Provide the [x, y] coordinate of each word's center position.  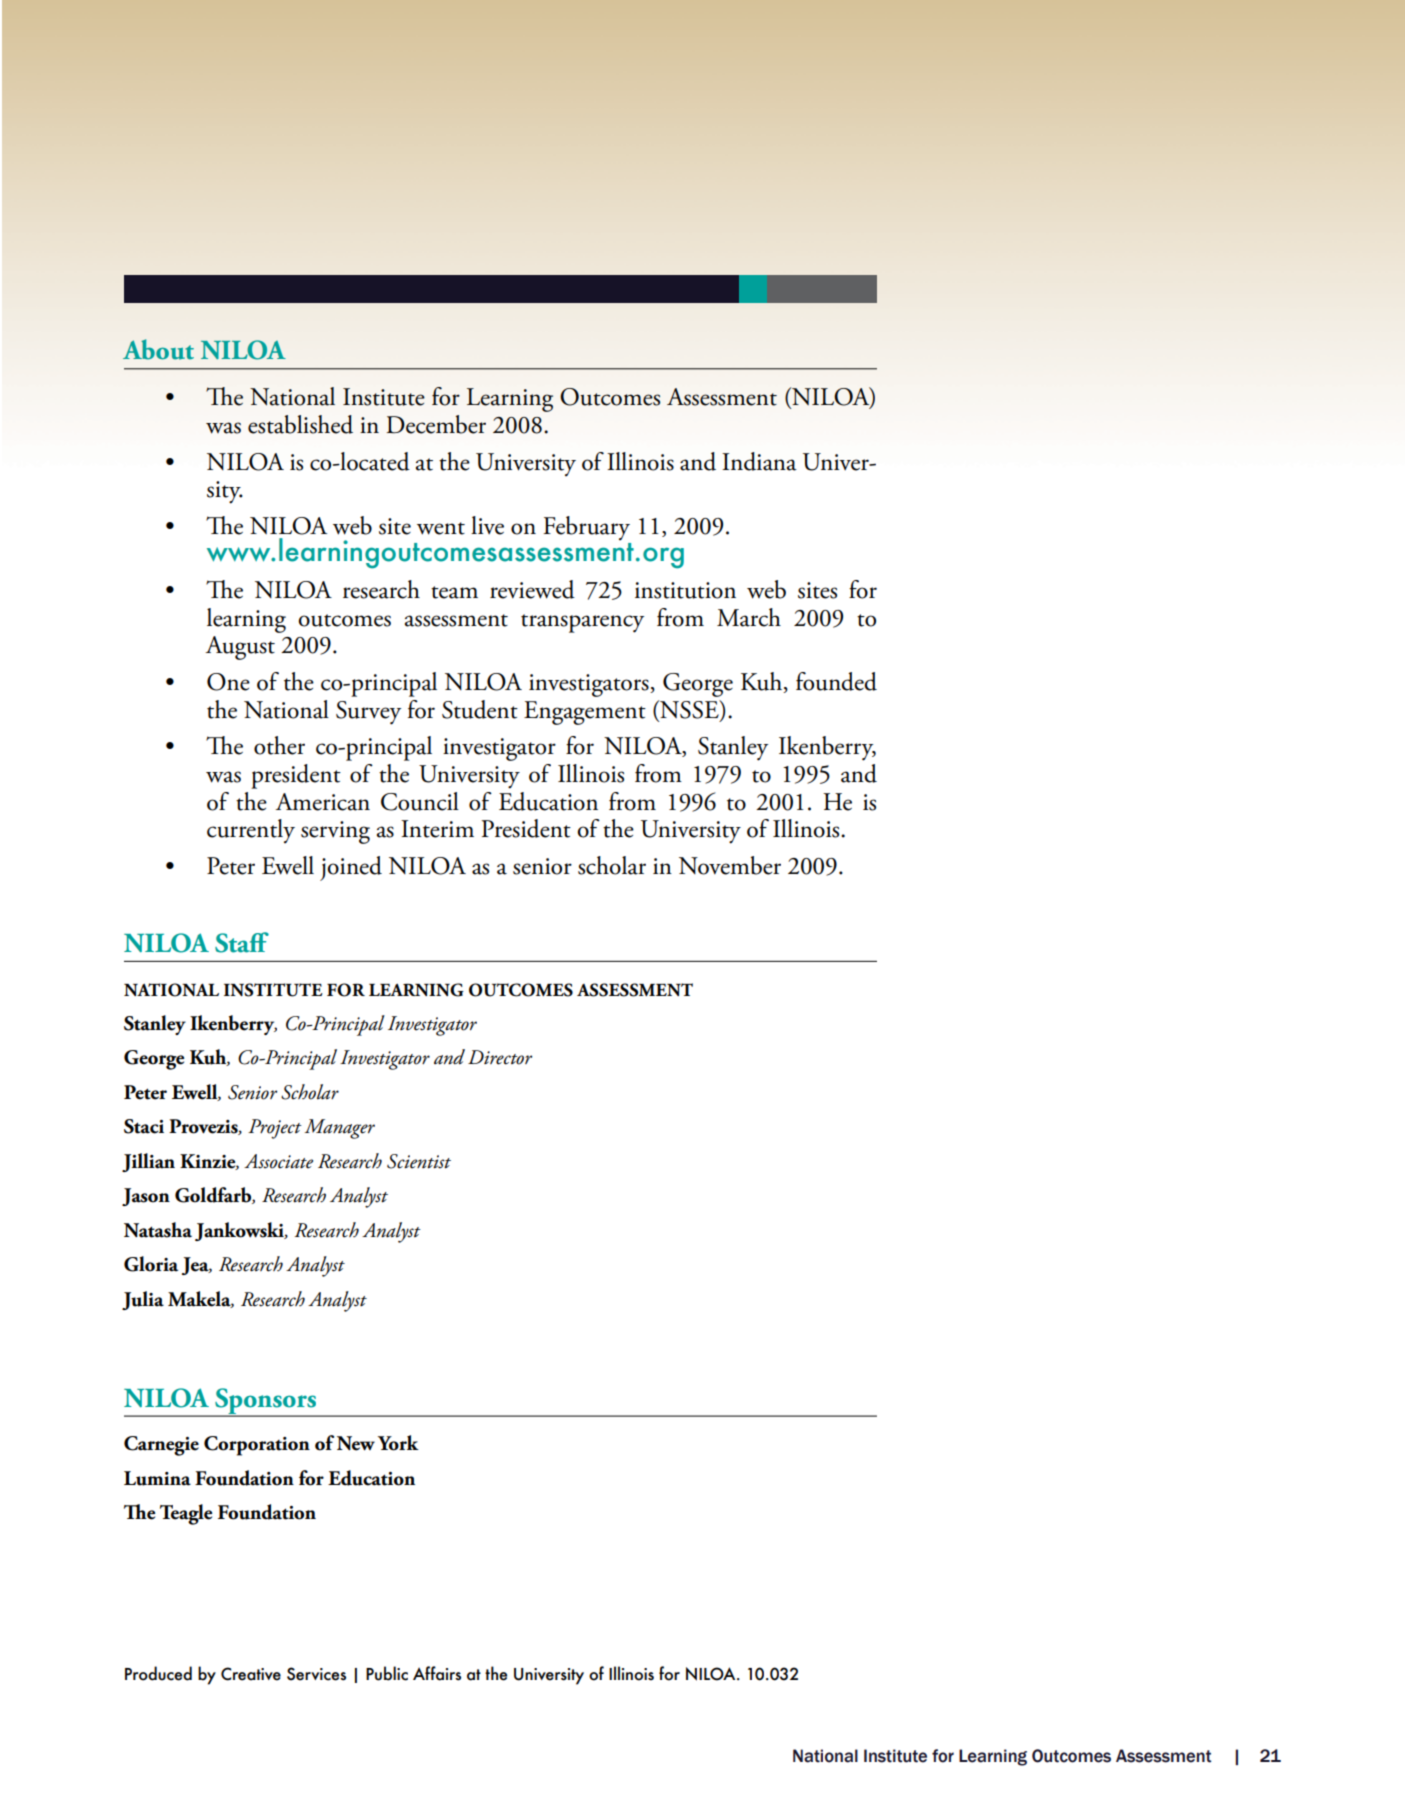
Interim [437, 829]
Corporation [257, 1446]
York [398, 1443]
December [436, 424]
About [158, 349]
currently [251, 831]
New [356, 1443]
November [730, 865]
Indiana [759, 461]
